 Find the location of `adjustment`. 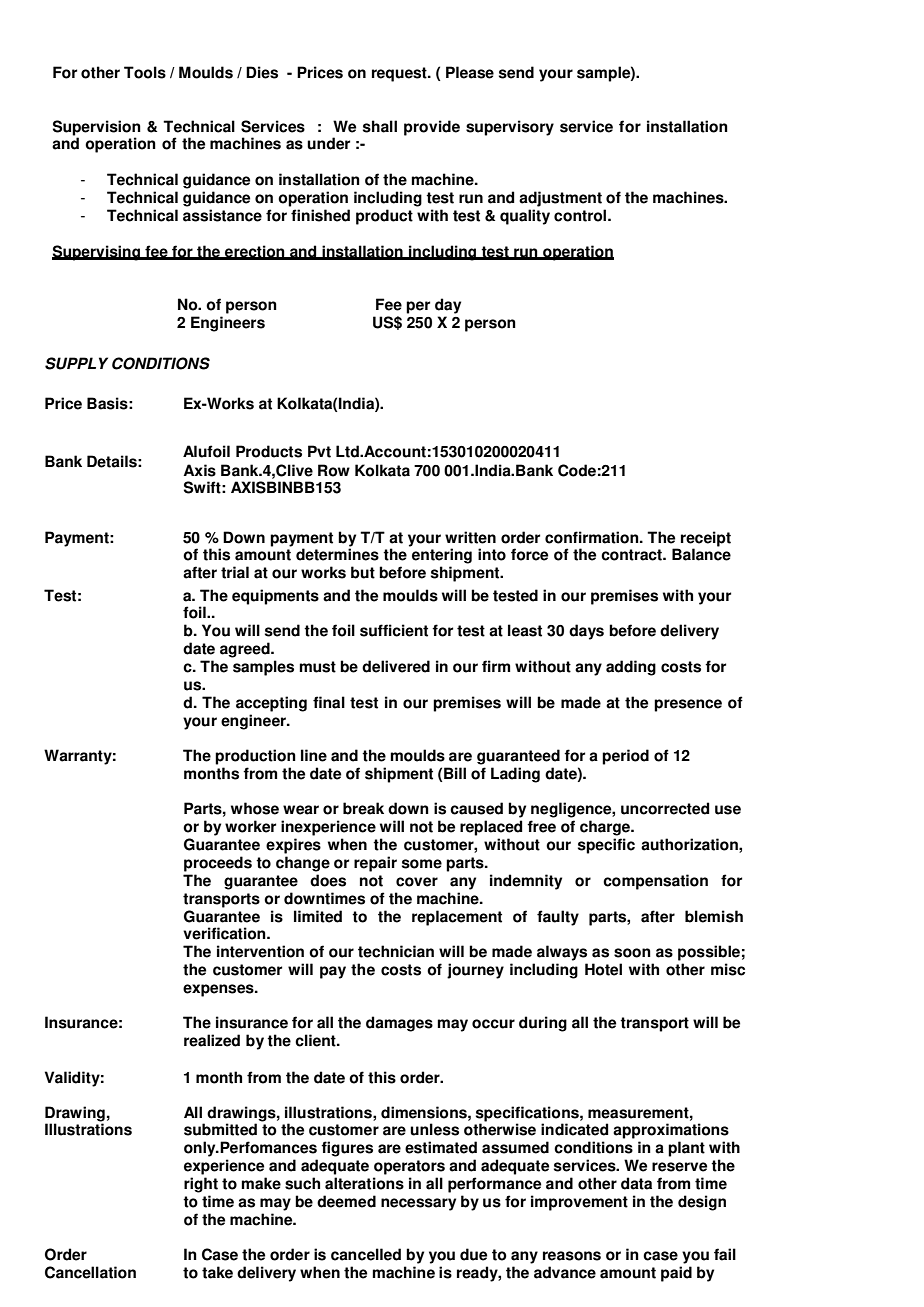

adjustment is located at coordinates (560, 199).
